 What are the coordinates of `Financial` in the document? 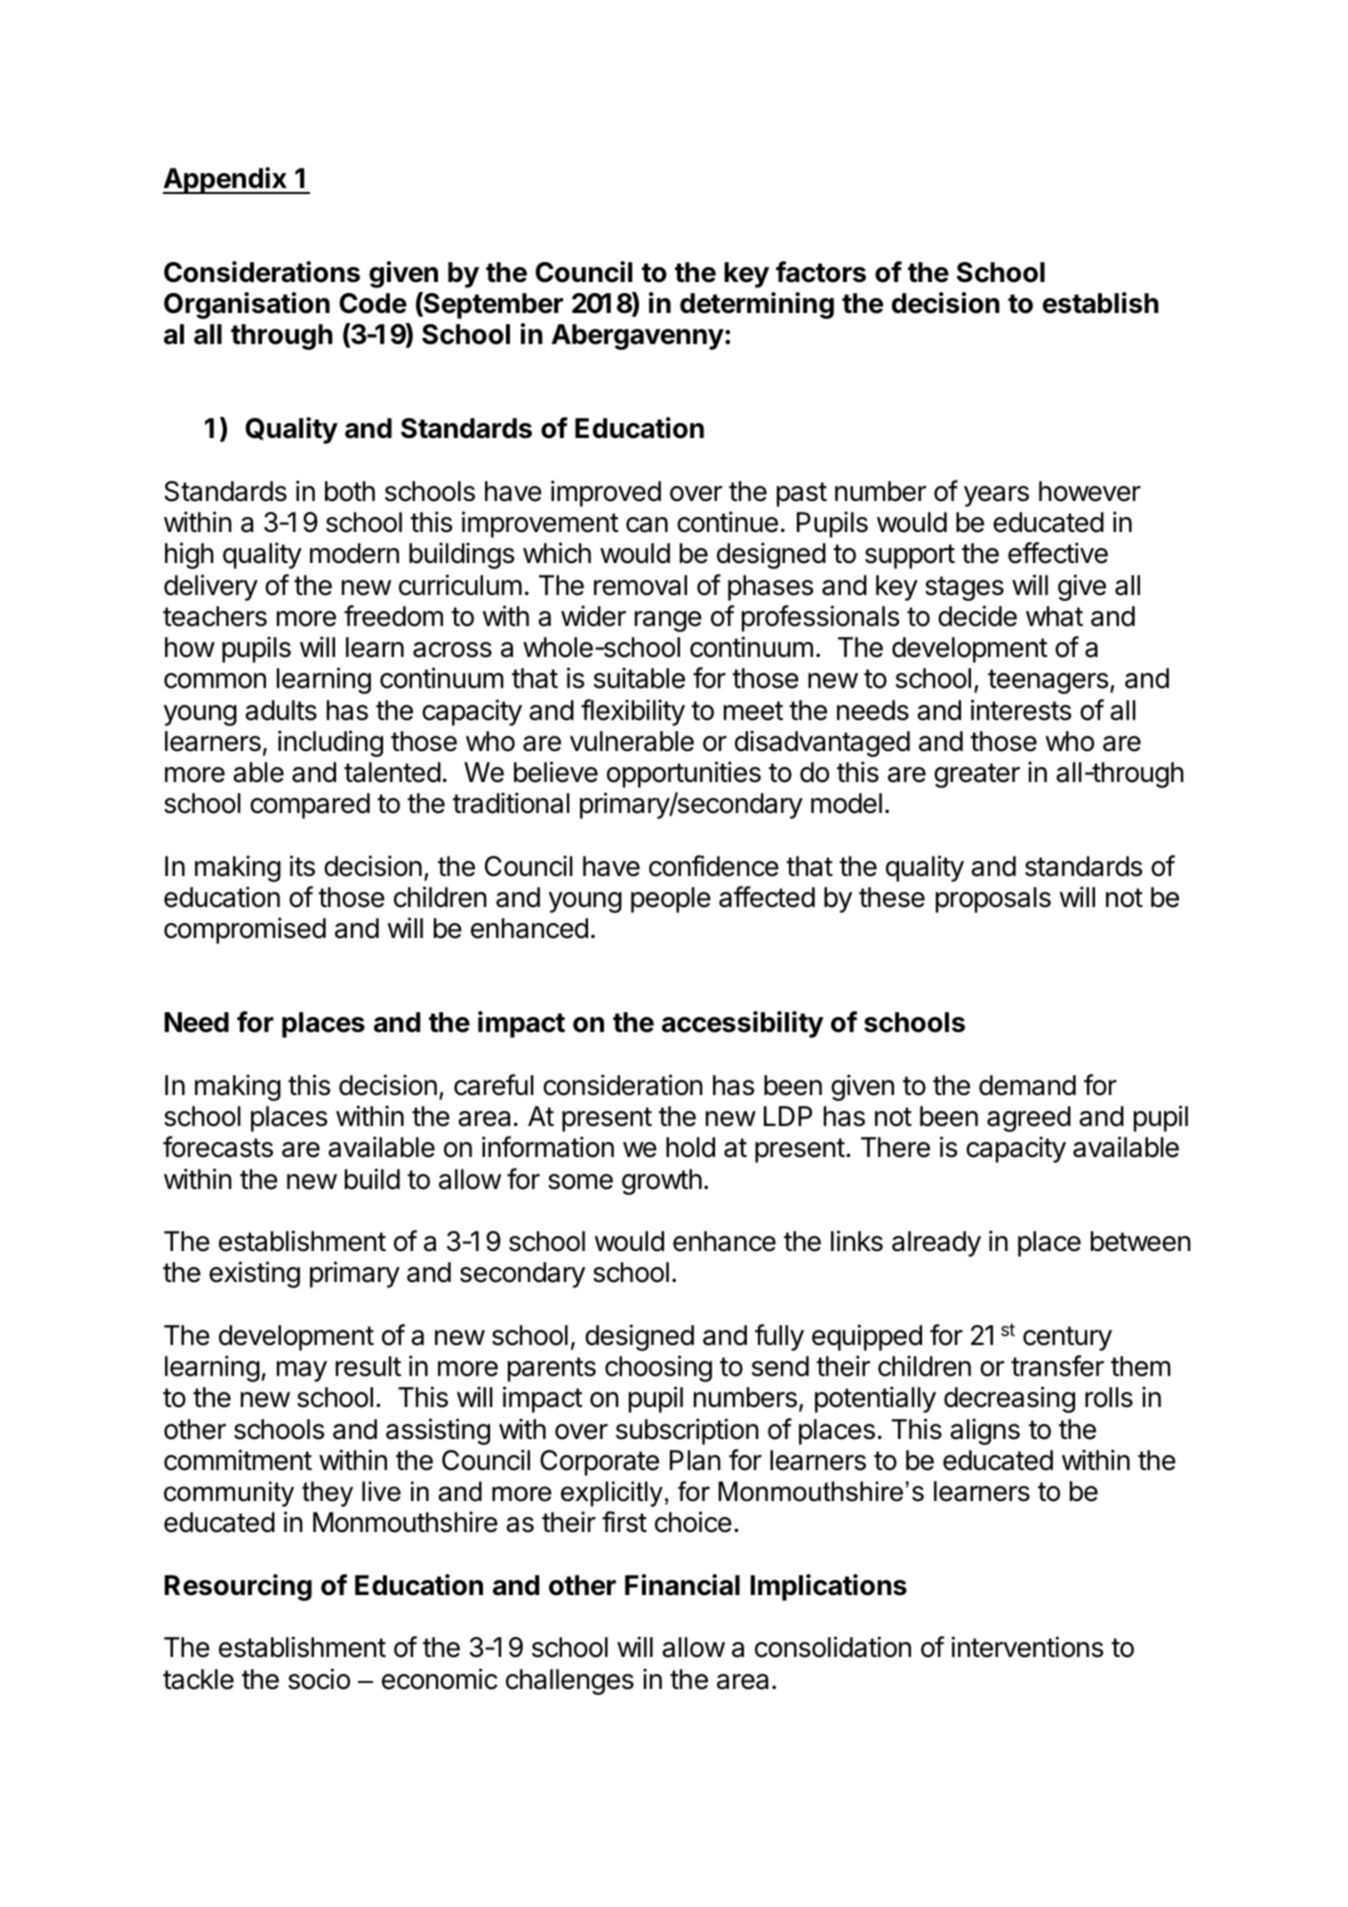 It's located at (682, 1585).
